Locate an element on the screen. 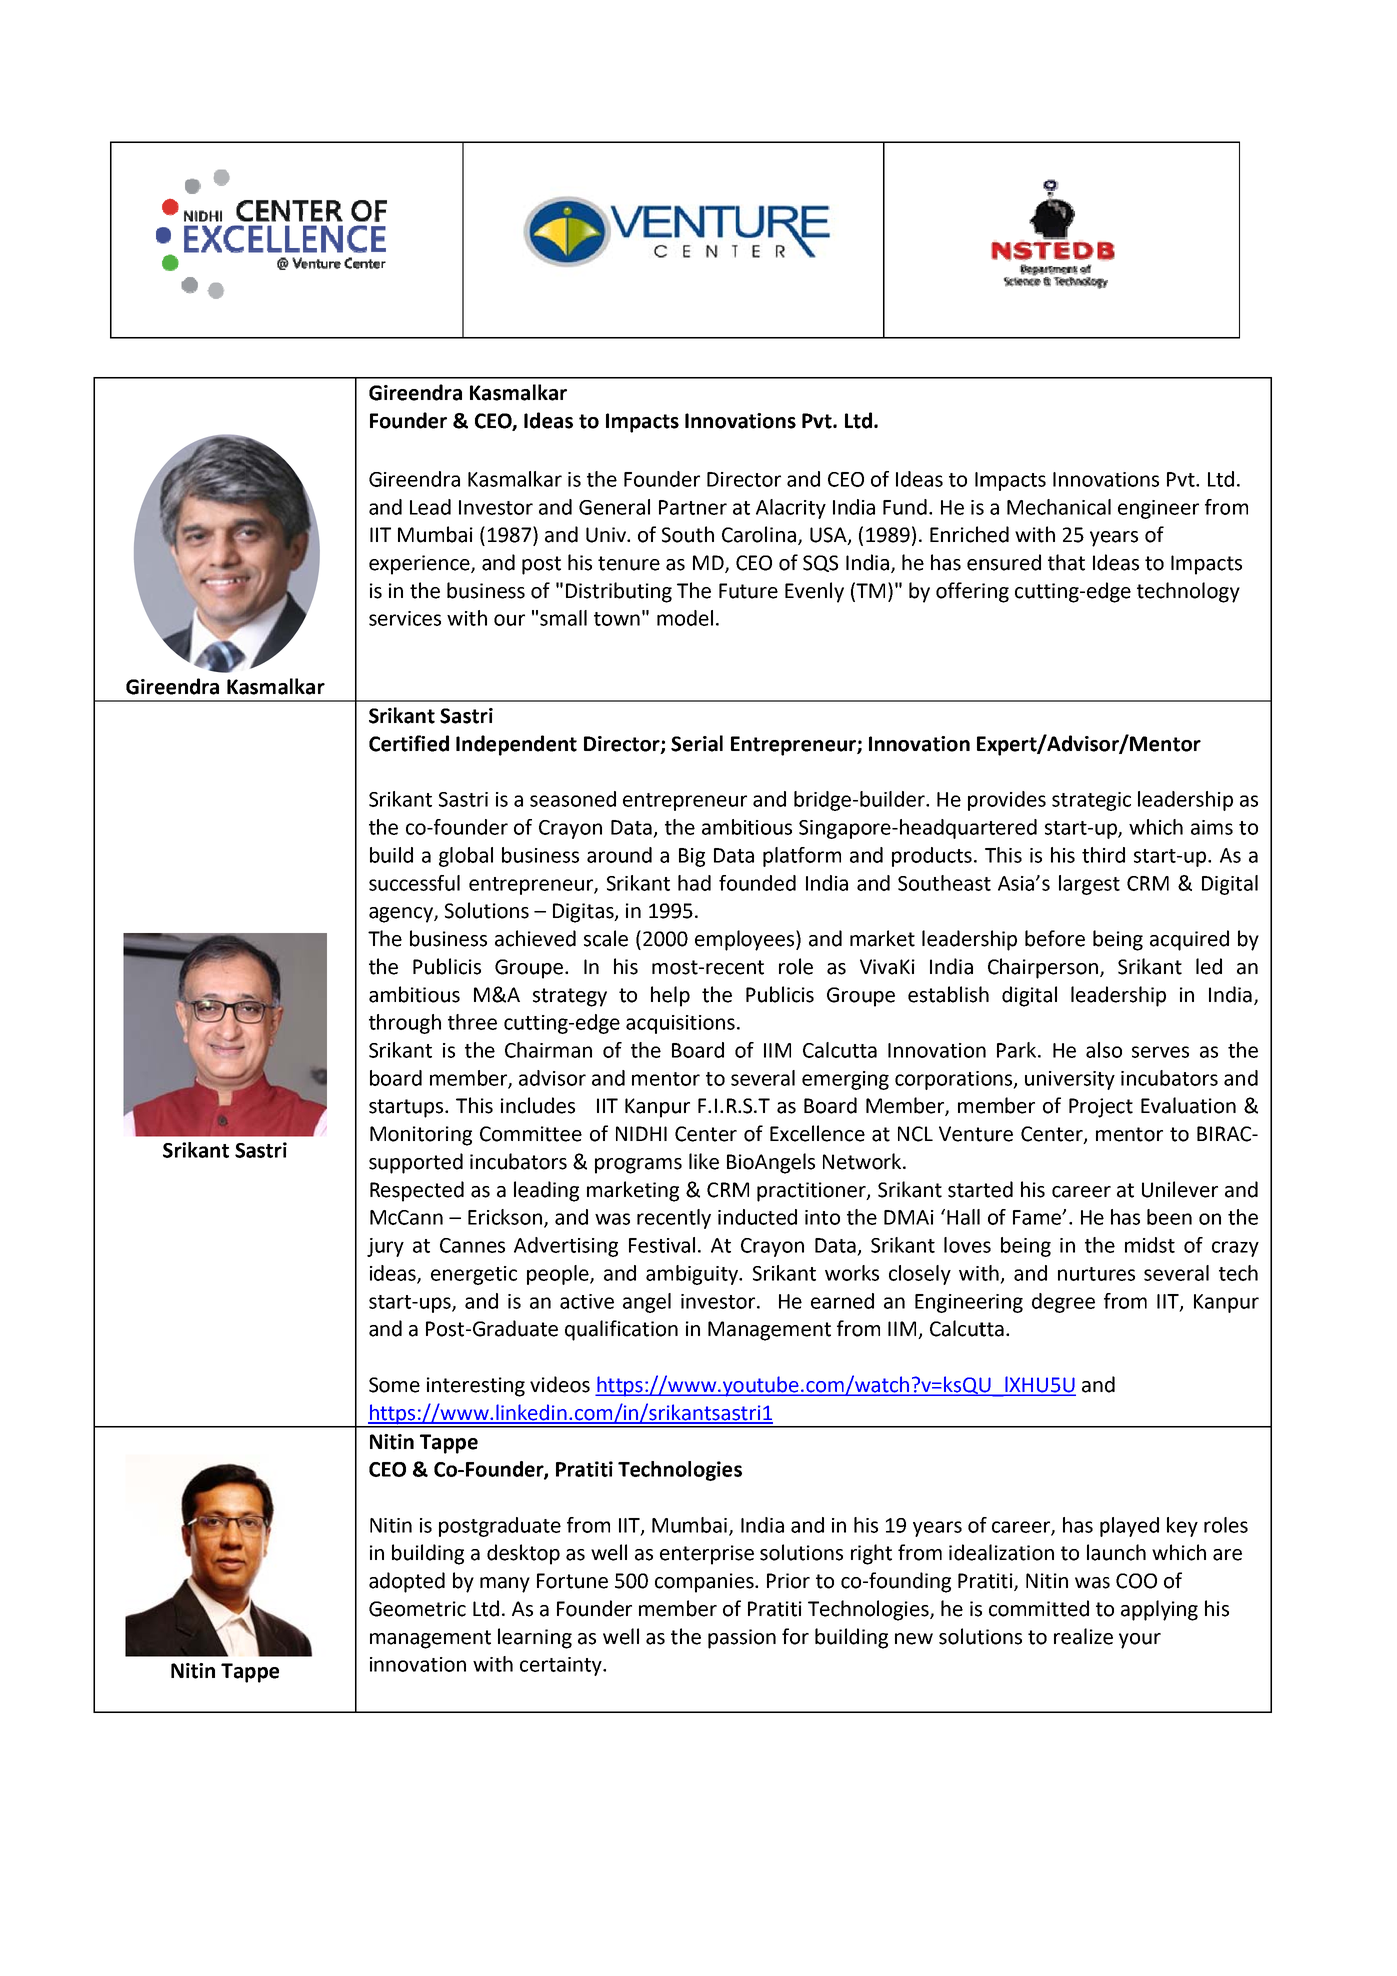 This screenshot has height=1976, width=1397. your is located at coordinates (1140, 1641).
